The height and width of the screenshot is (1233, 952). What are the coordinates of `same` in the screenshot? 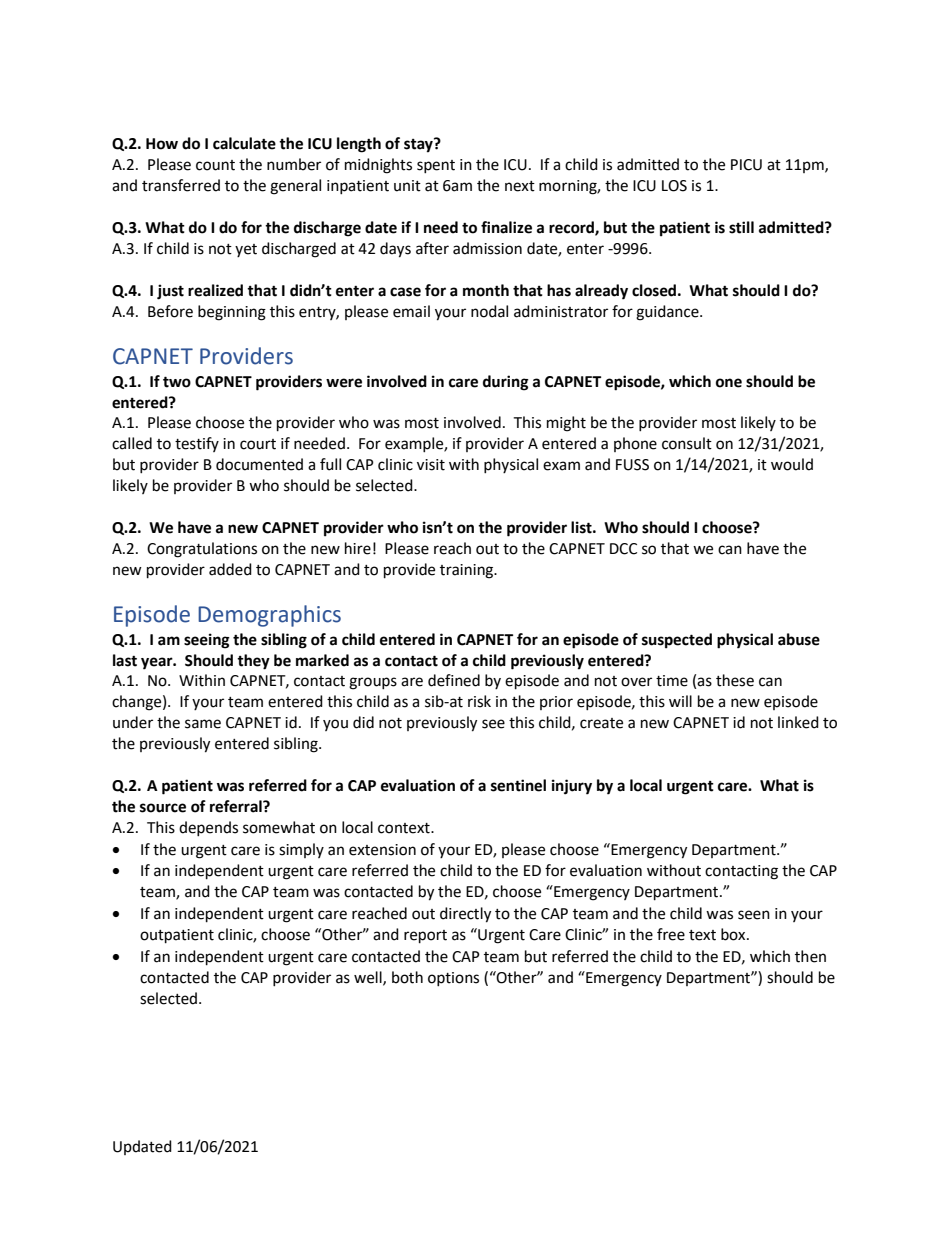 It's located at (203, 724).
